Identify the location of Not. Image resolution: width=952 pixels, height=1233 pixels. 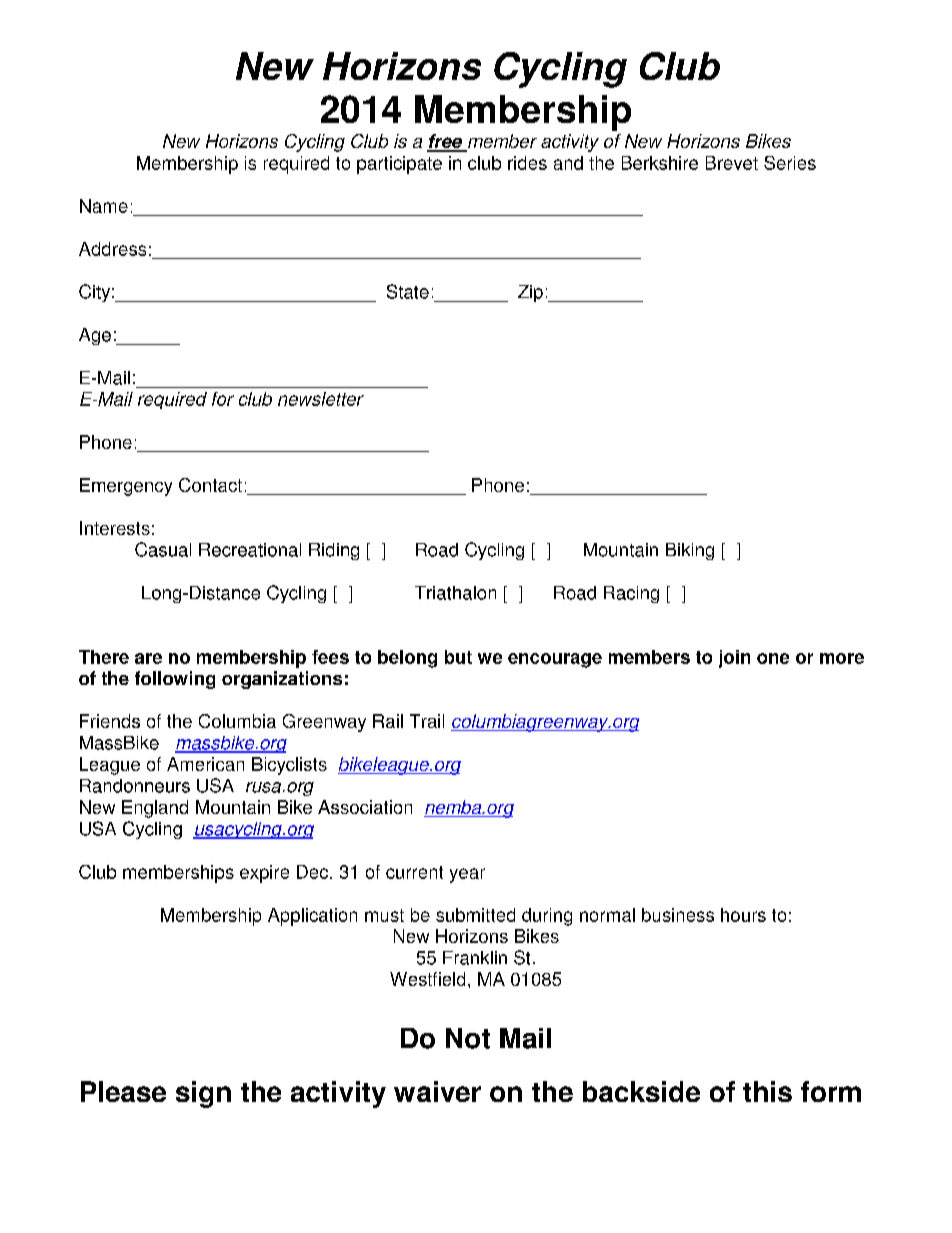
(468, 1038).
